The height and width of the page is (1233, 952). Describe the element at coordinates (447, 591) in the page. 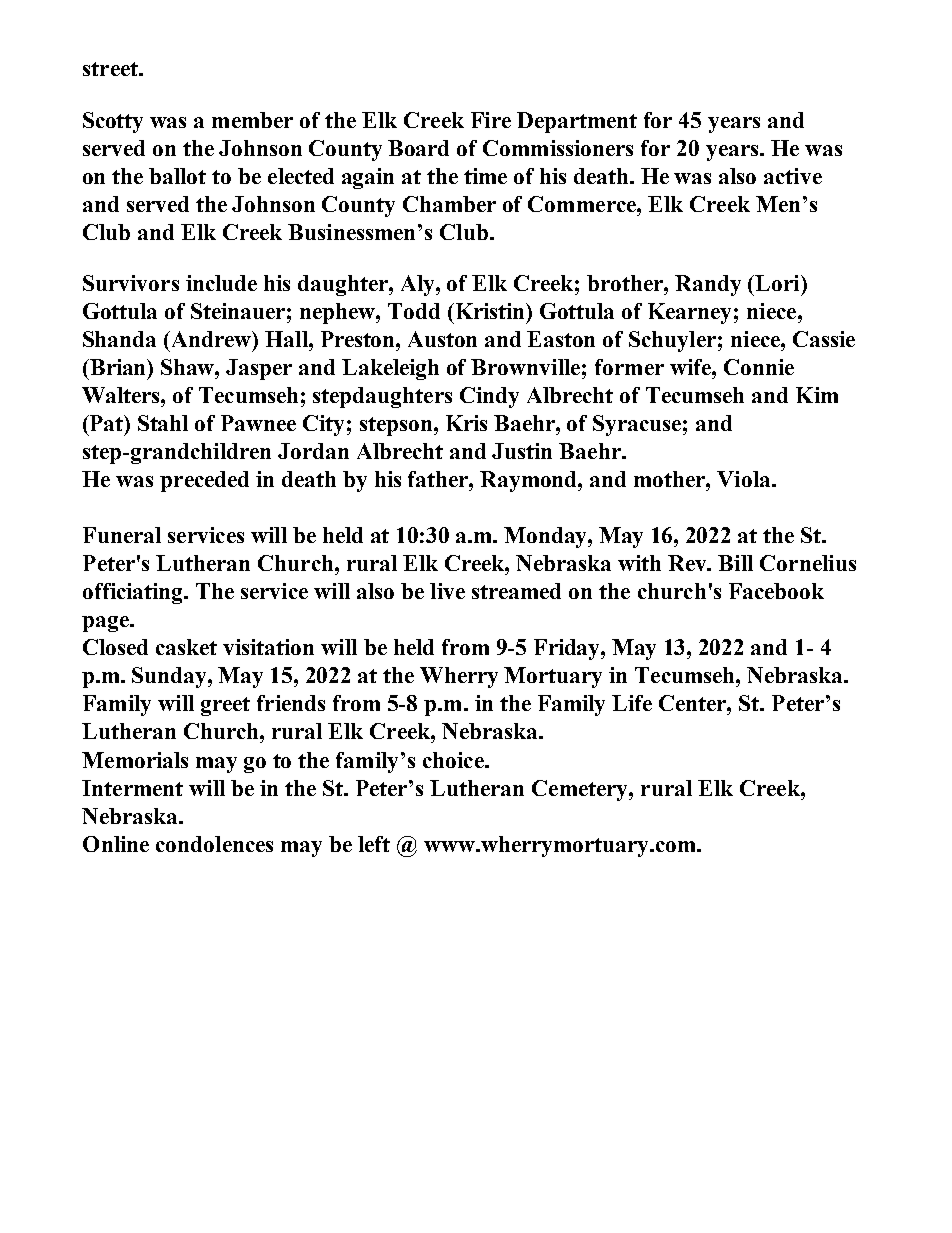

I see `live` at that location.
